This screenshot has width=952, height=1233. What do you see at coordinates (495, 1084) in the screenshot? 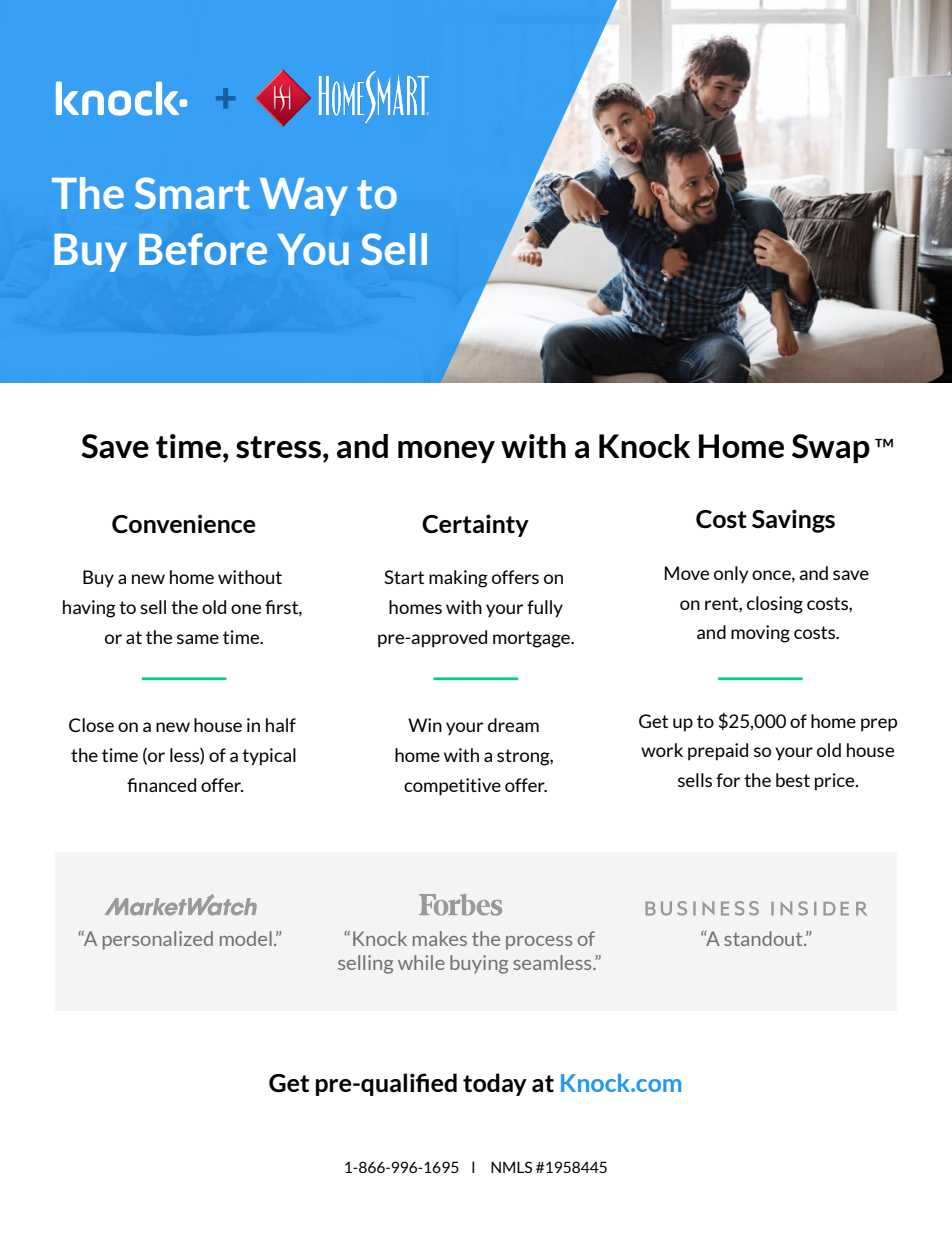
I see `today` at bounding box center [495, 1084].
